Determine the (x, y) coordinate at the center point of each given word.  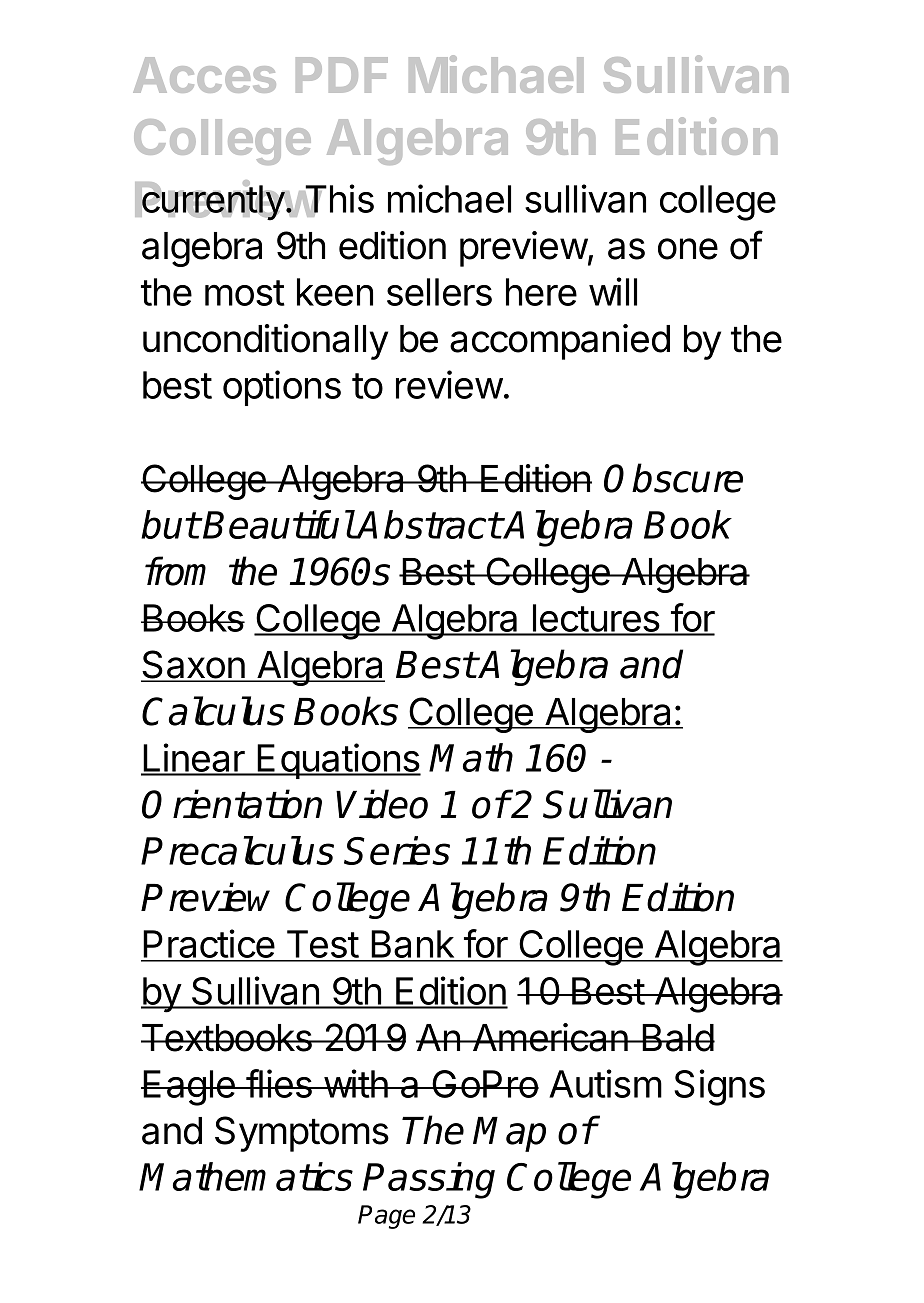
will (613, 291)
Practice (209, 945)
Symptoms (302, 1134)
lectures (596, 619)
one (688, 249)
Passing (429, 1180)
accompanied (560, 342)
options (282, 388)
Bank (412, 945)
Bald (677, 1038)
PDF (342, 75)
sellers (439, 292)
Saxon (193, 666)
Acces (204, 75)
